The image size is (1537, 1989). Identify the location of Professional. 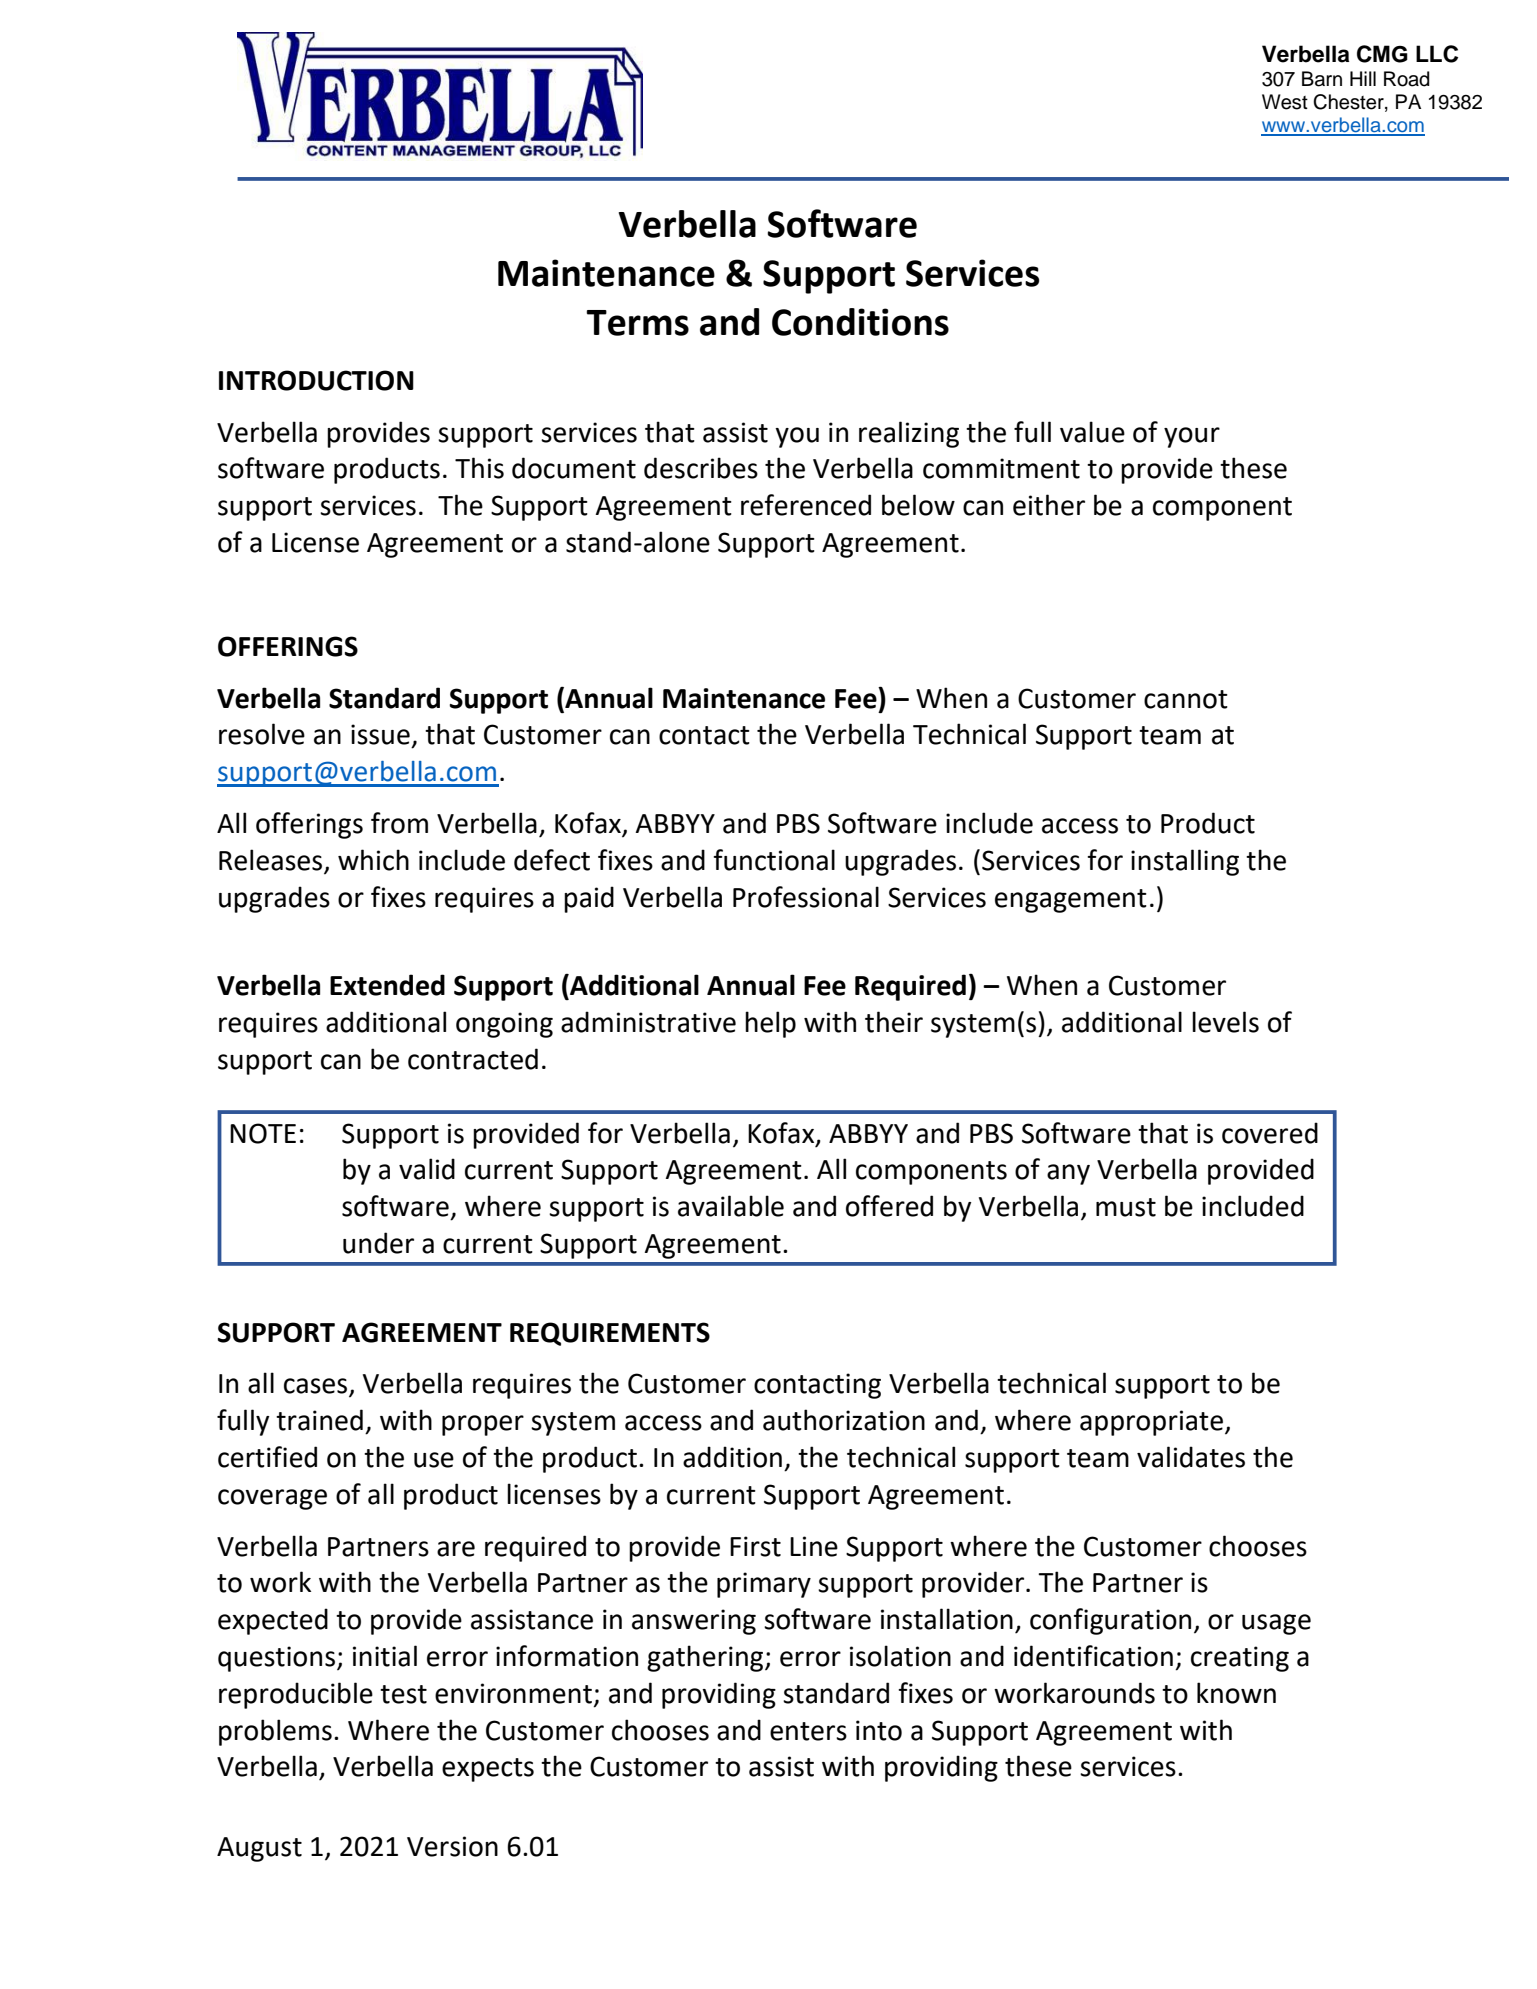
(806, 897).
